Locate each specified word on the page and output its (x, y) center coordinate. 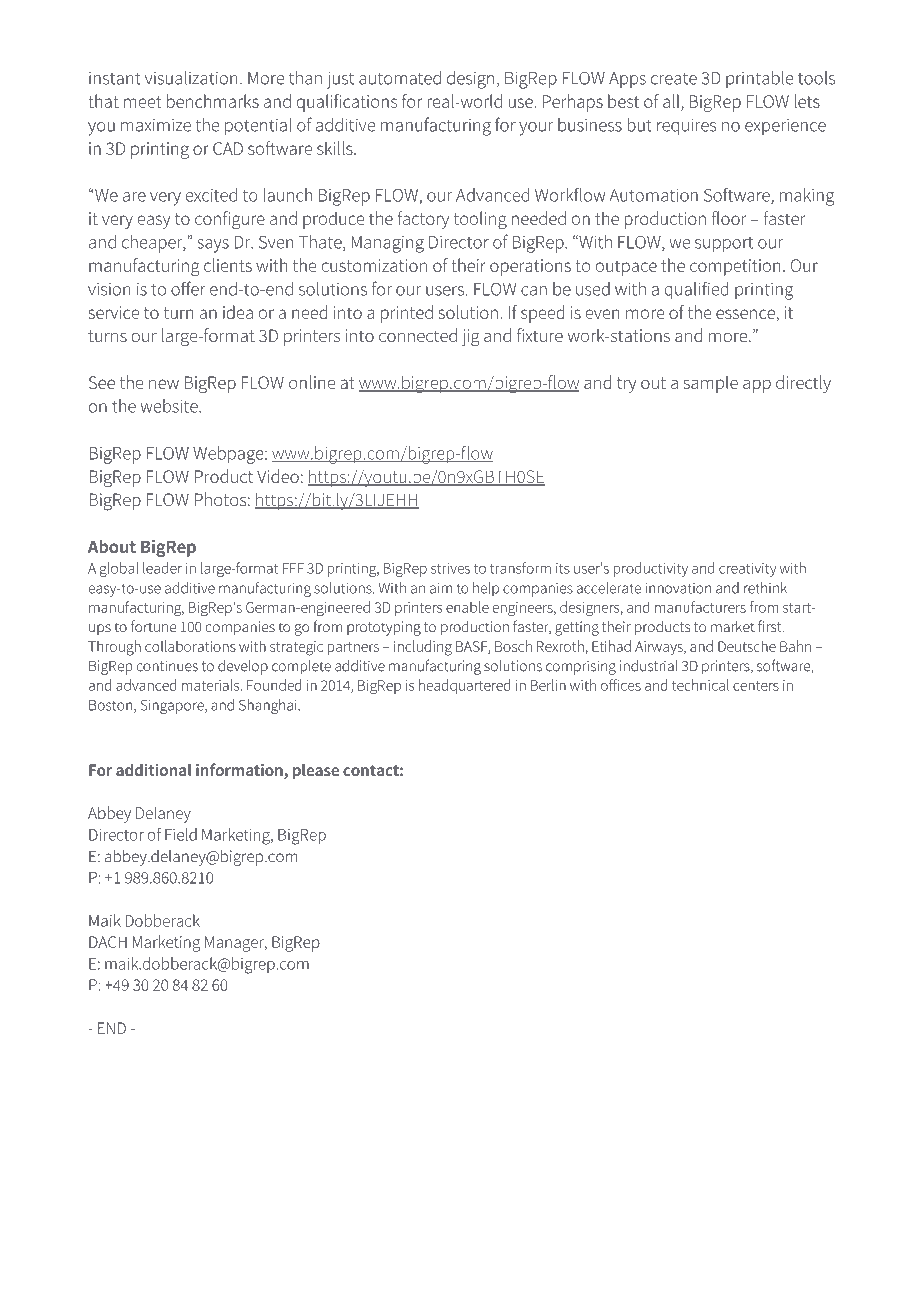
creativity (747, 570)
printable (760, 79)
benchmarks (213, 101)
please (316, 772)
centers (756, 686)
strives (450, 568)
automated (400, 78)
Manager (235, 944)
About (112, 546)
